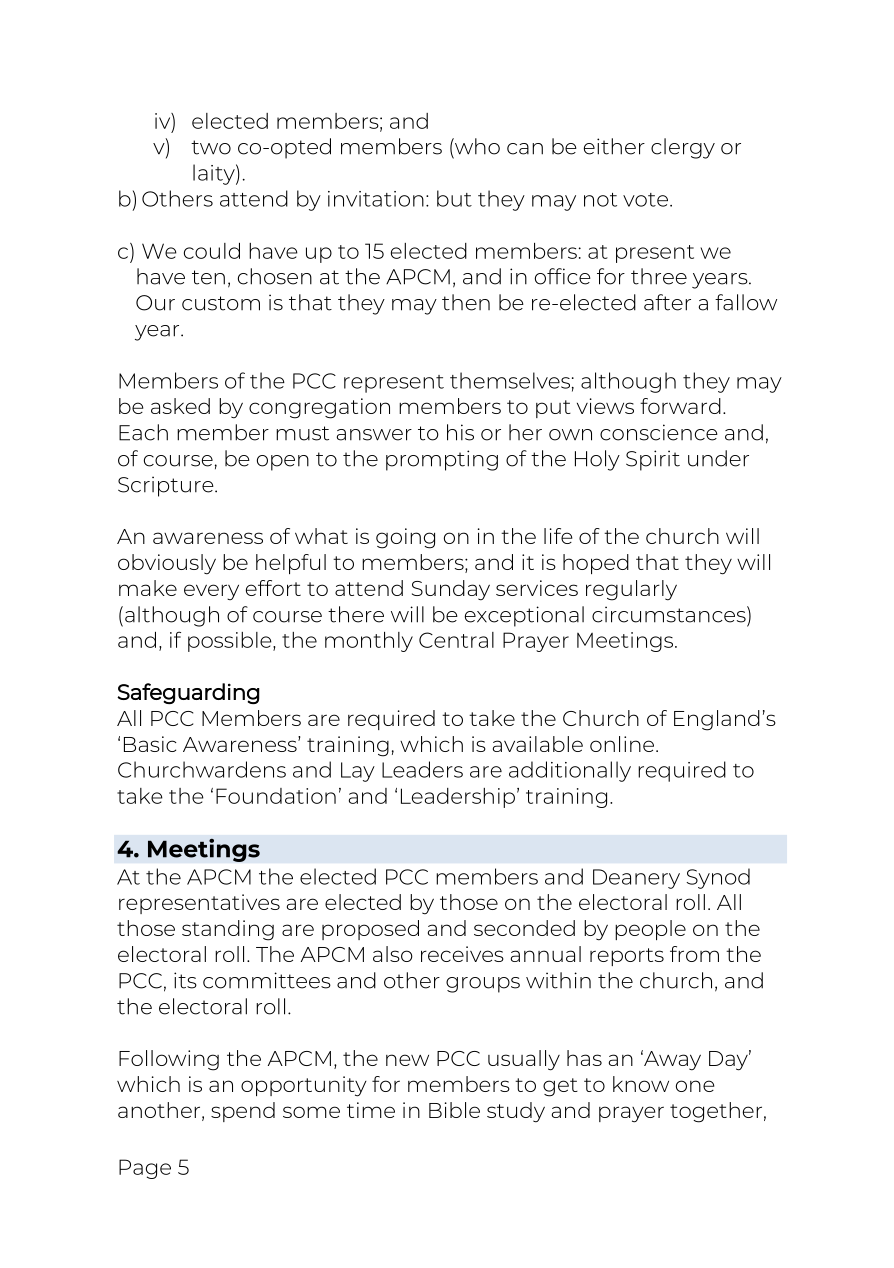  I want to click on Bible, so click(454, 1110).
